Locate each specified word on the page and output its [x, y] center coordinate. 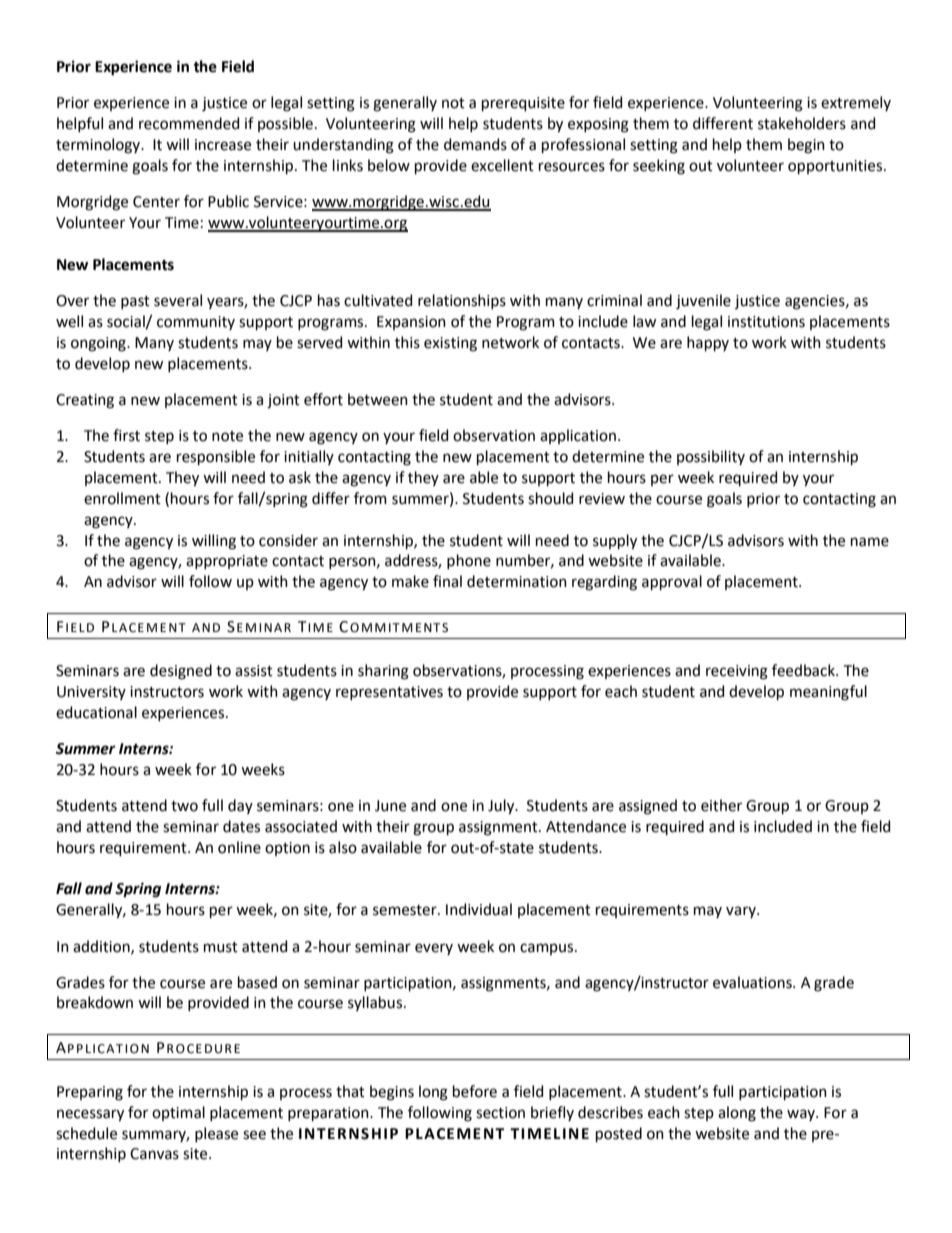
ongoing [99, 344]
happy [708, 343]
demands [475, 144]
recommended [189, 123]
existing [450, 344]
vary [742, 912]
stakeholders [802, 123]
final [447, 581]
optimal [178, 1113]
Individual [479, 909]
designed [181, 672]
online [239, 847]
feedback [804, 670]
